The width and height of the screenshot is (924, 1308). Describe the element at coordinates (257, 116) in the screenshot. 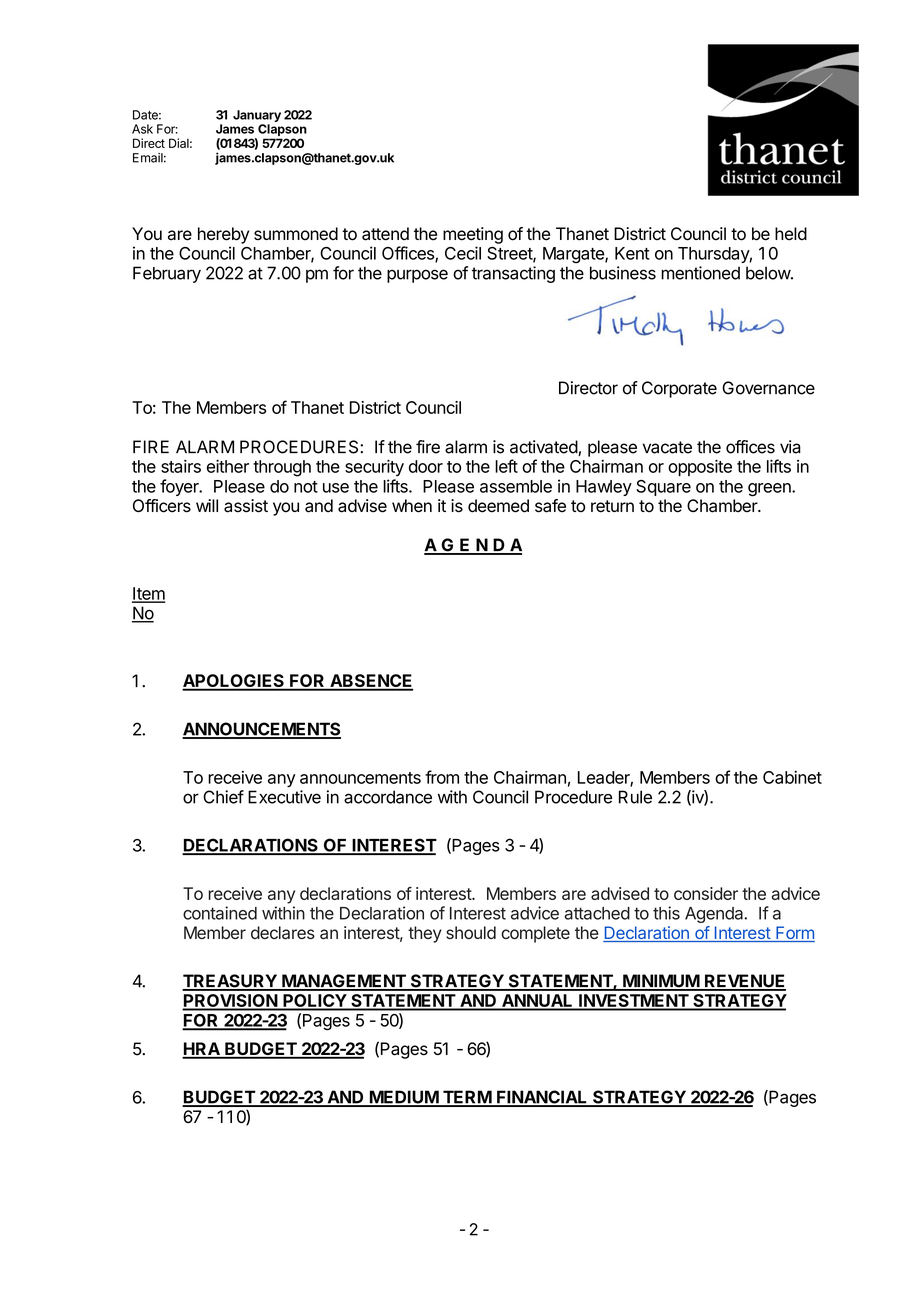

I see `January` at that location.
